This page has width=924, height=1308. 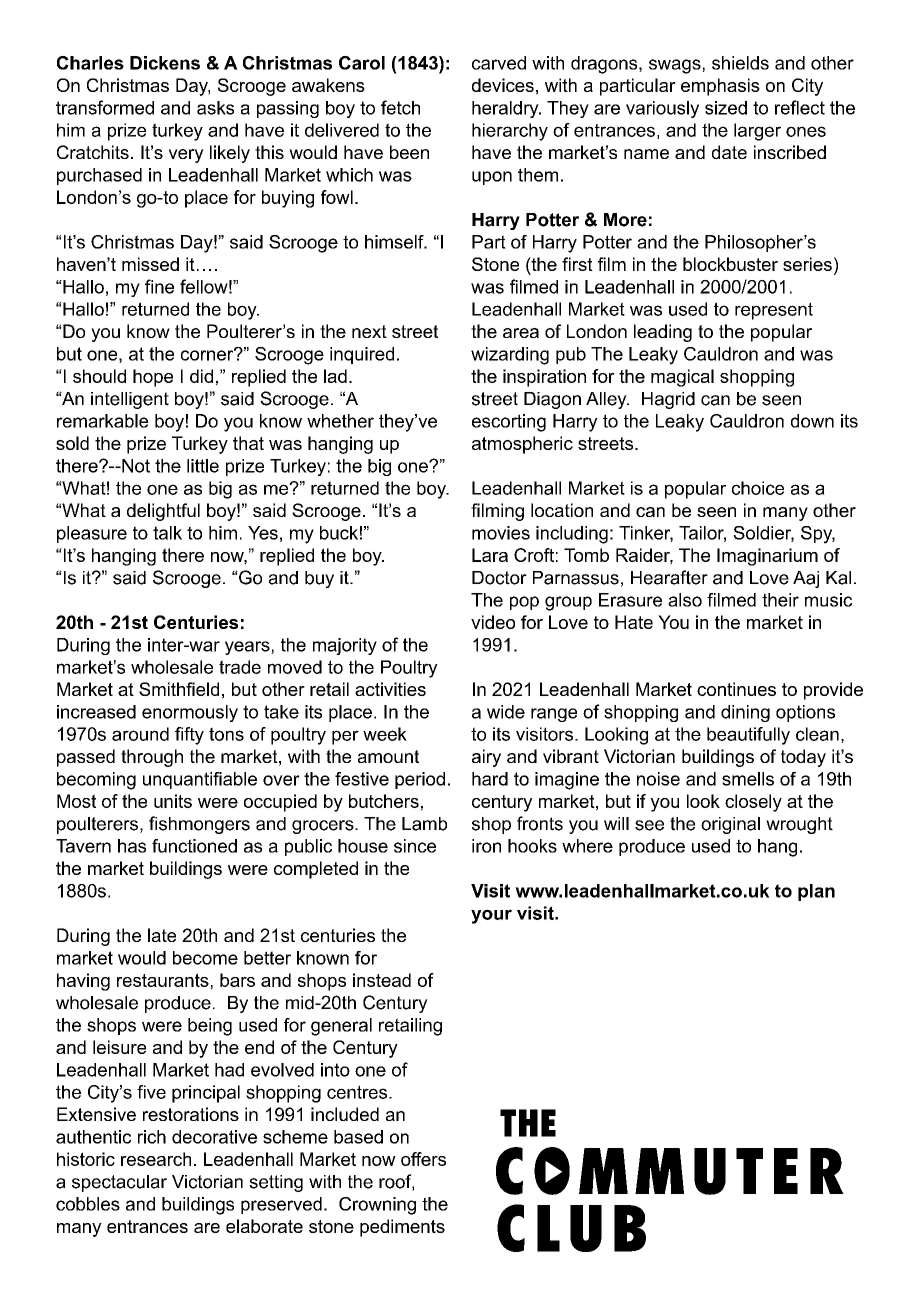 I want to click on Dickens, so click(x=165, y=63).
